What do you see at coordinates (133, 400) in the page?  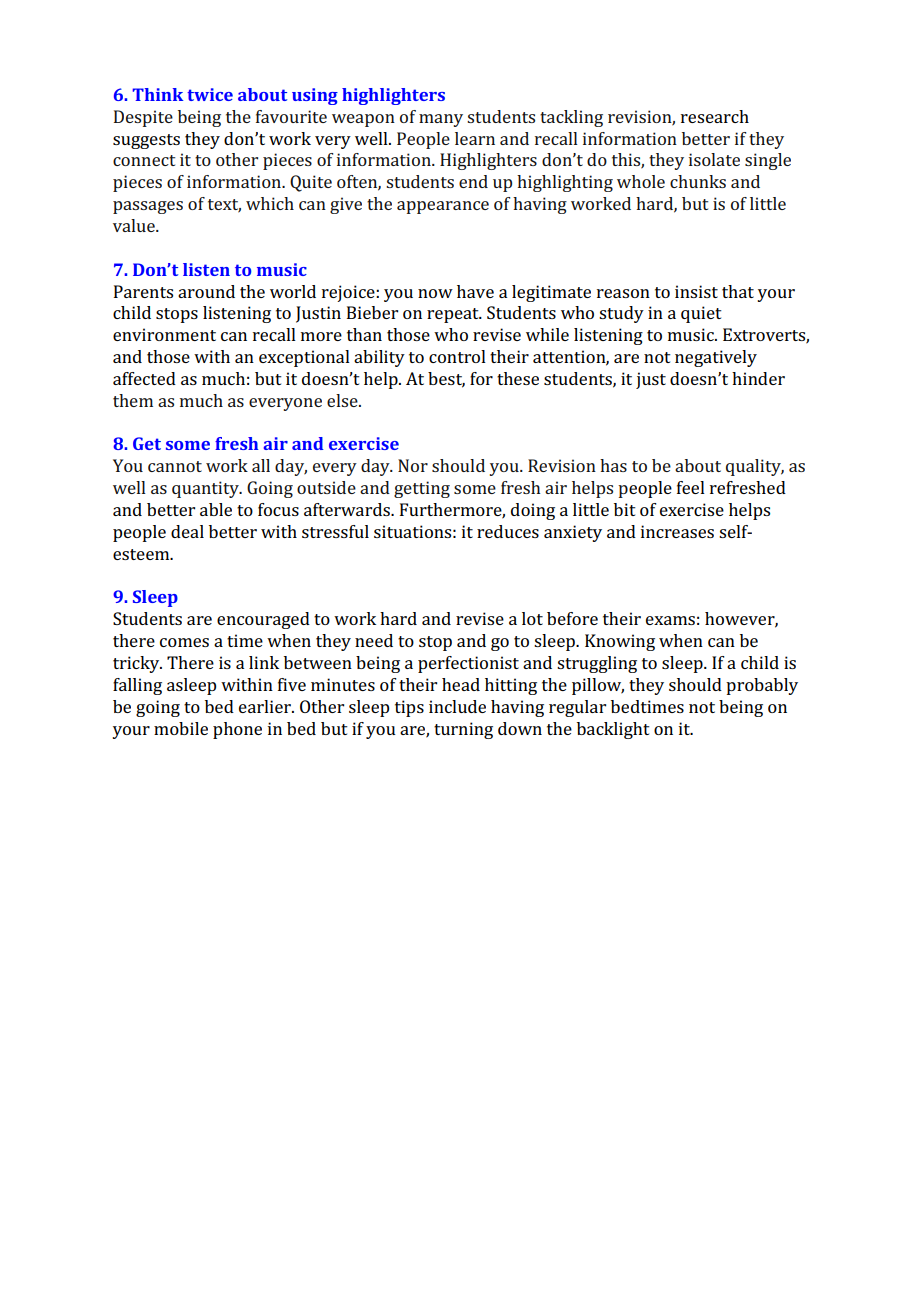 I see `them` at bounding box center [133, 400].
